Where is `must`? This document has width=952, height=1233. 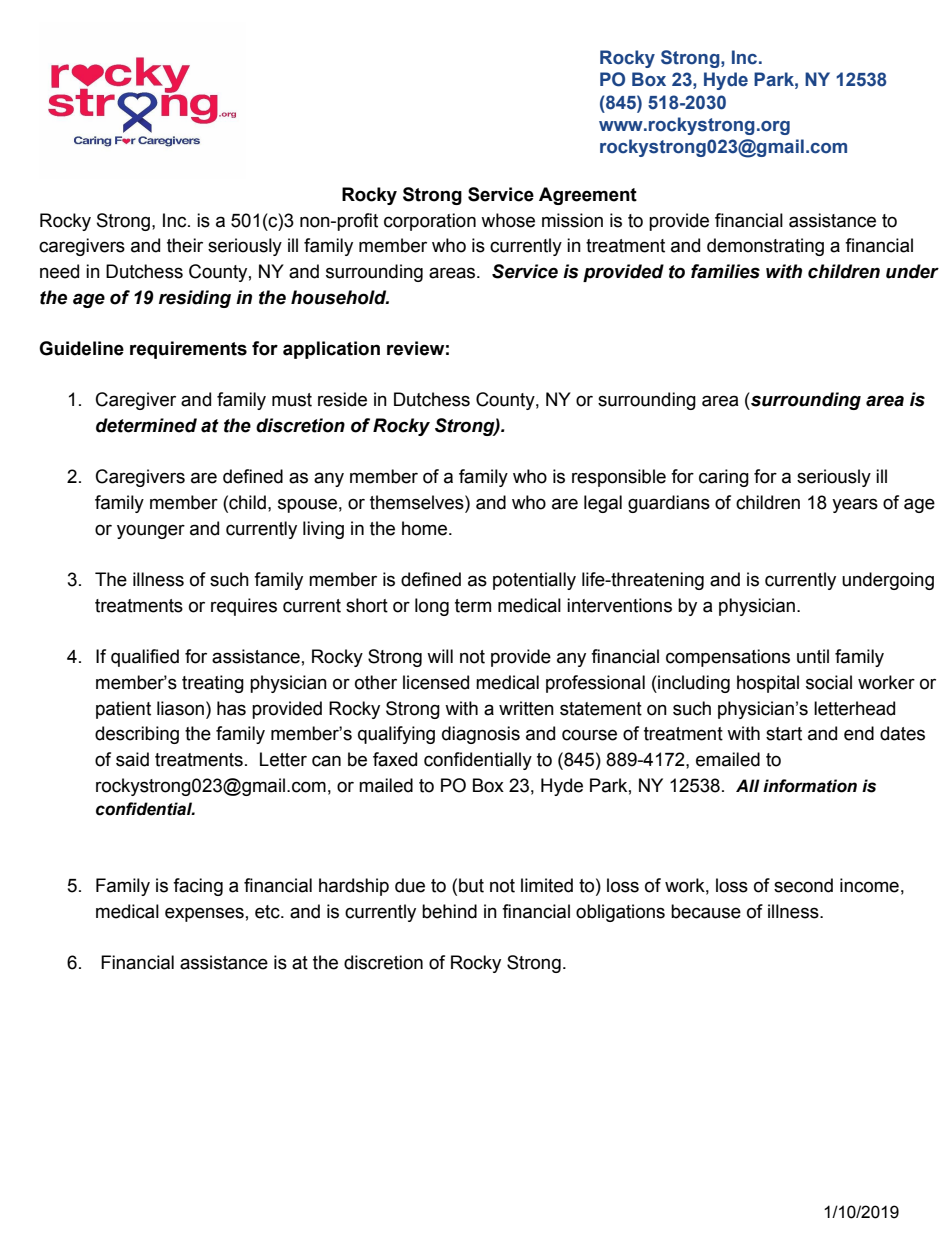
must is located at coordinates (292, 400).
